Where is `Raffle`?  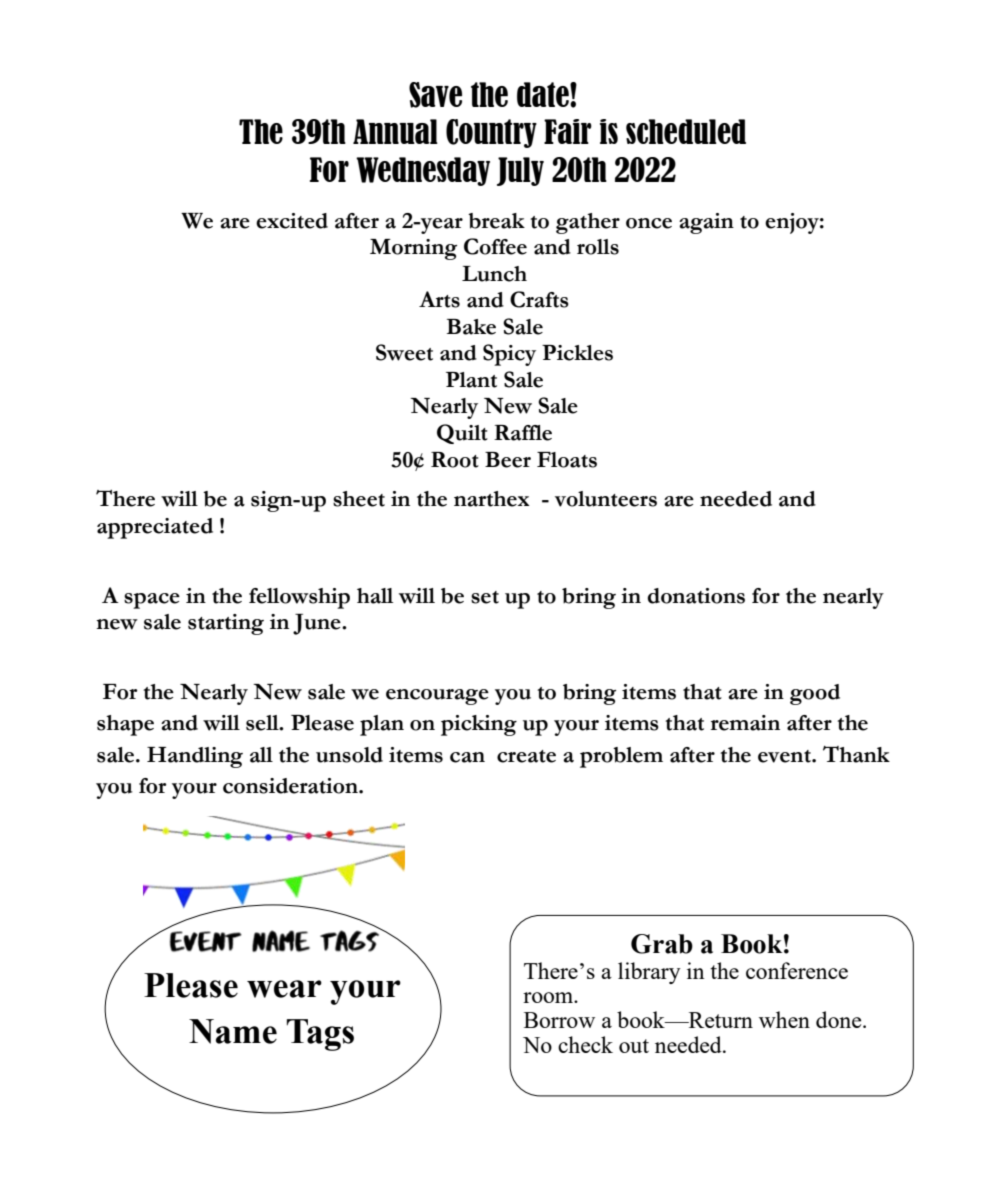
Raffle is located at coordinates (523, 433).
